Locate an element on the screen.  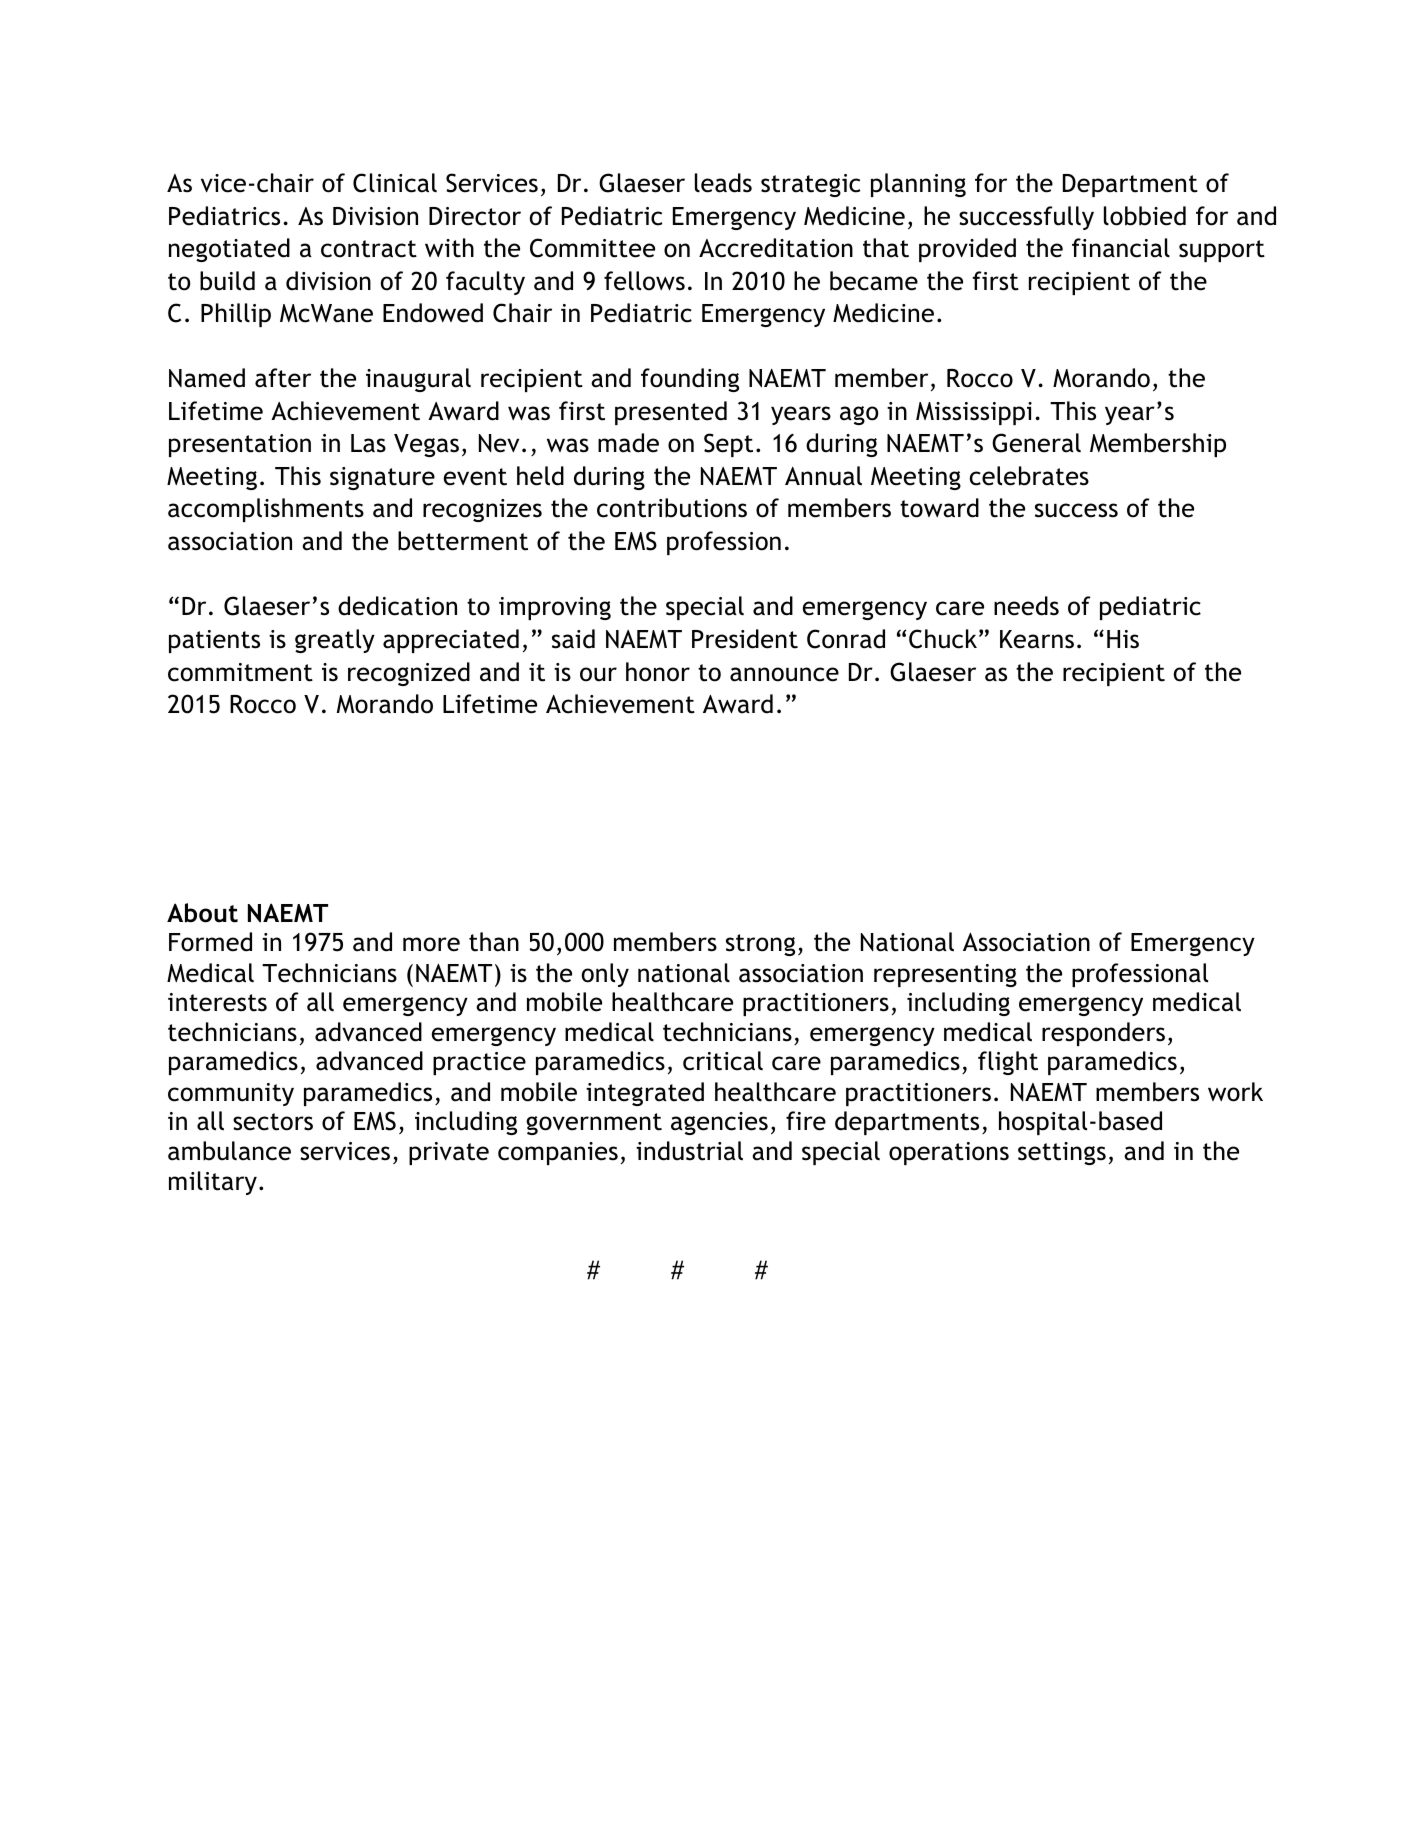
strong is located at coordinates (760, 945).
